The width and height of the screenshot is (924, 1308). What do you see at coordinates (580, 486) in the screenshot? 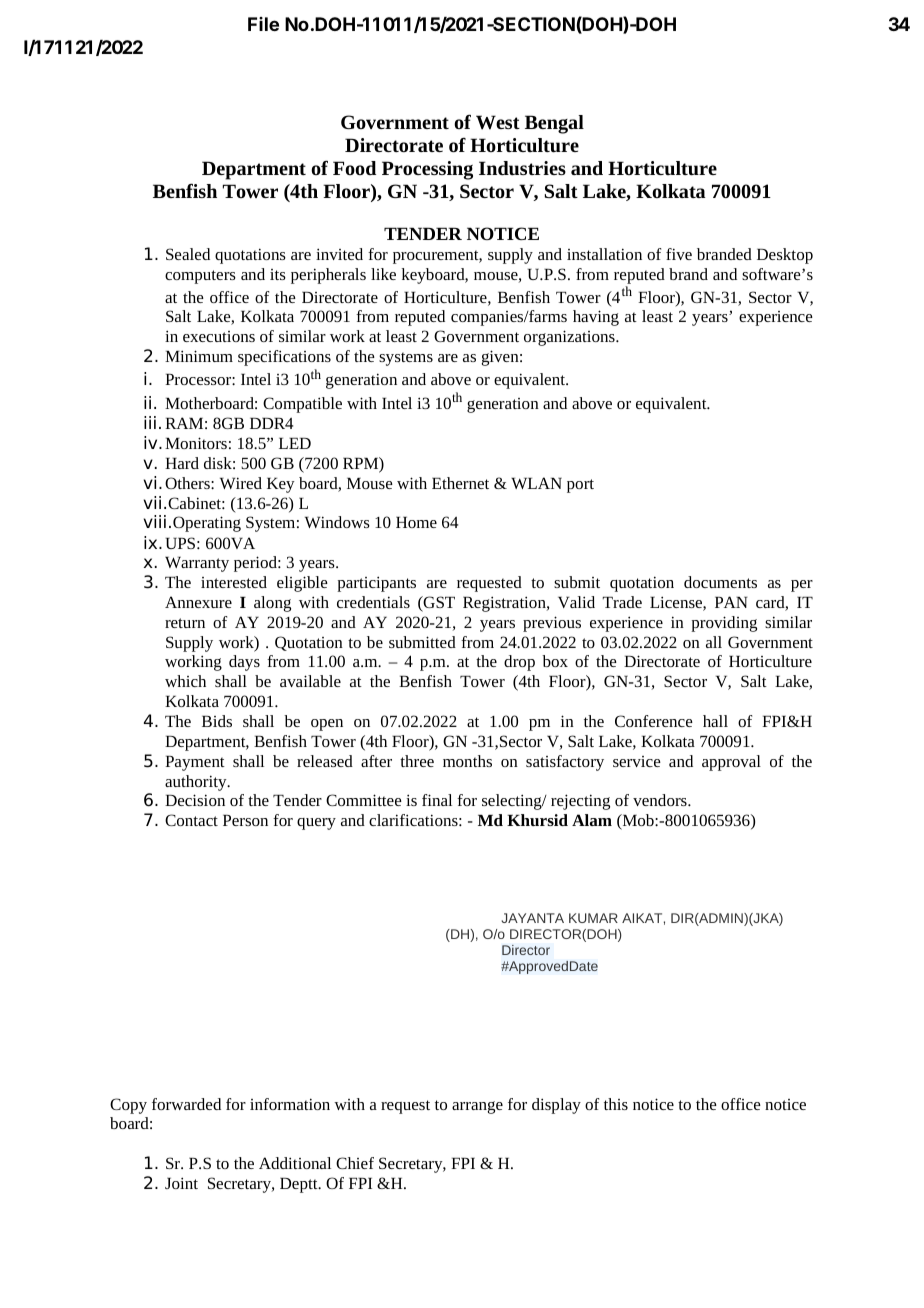
I see `port` at bounding box center [580, 486].
